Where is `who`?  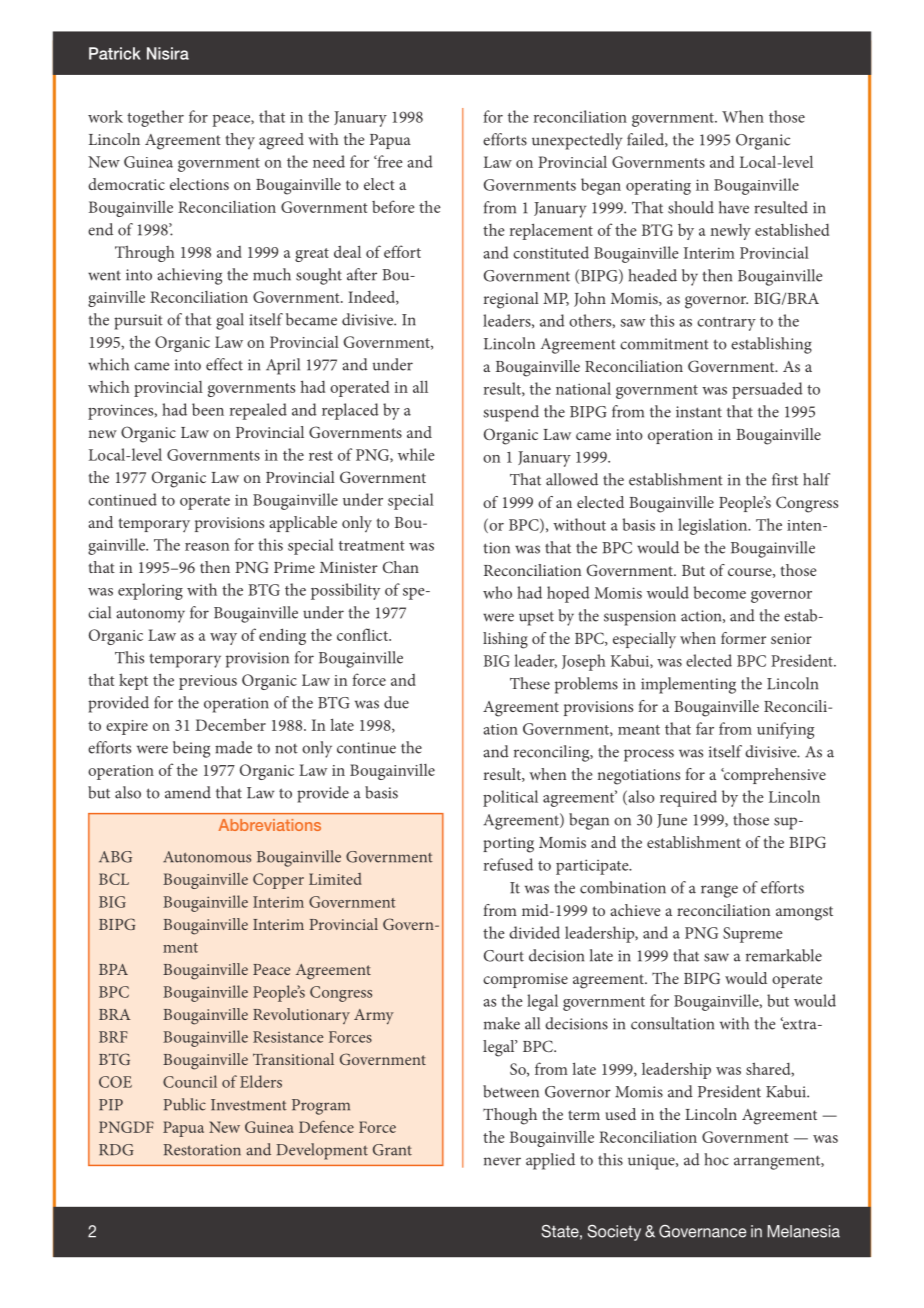
who is located at coordinates (497, 592).
